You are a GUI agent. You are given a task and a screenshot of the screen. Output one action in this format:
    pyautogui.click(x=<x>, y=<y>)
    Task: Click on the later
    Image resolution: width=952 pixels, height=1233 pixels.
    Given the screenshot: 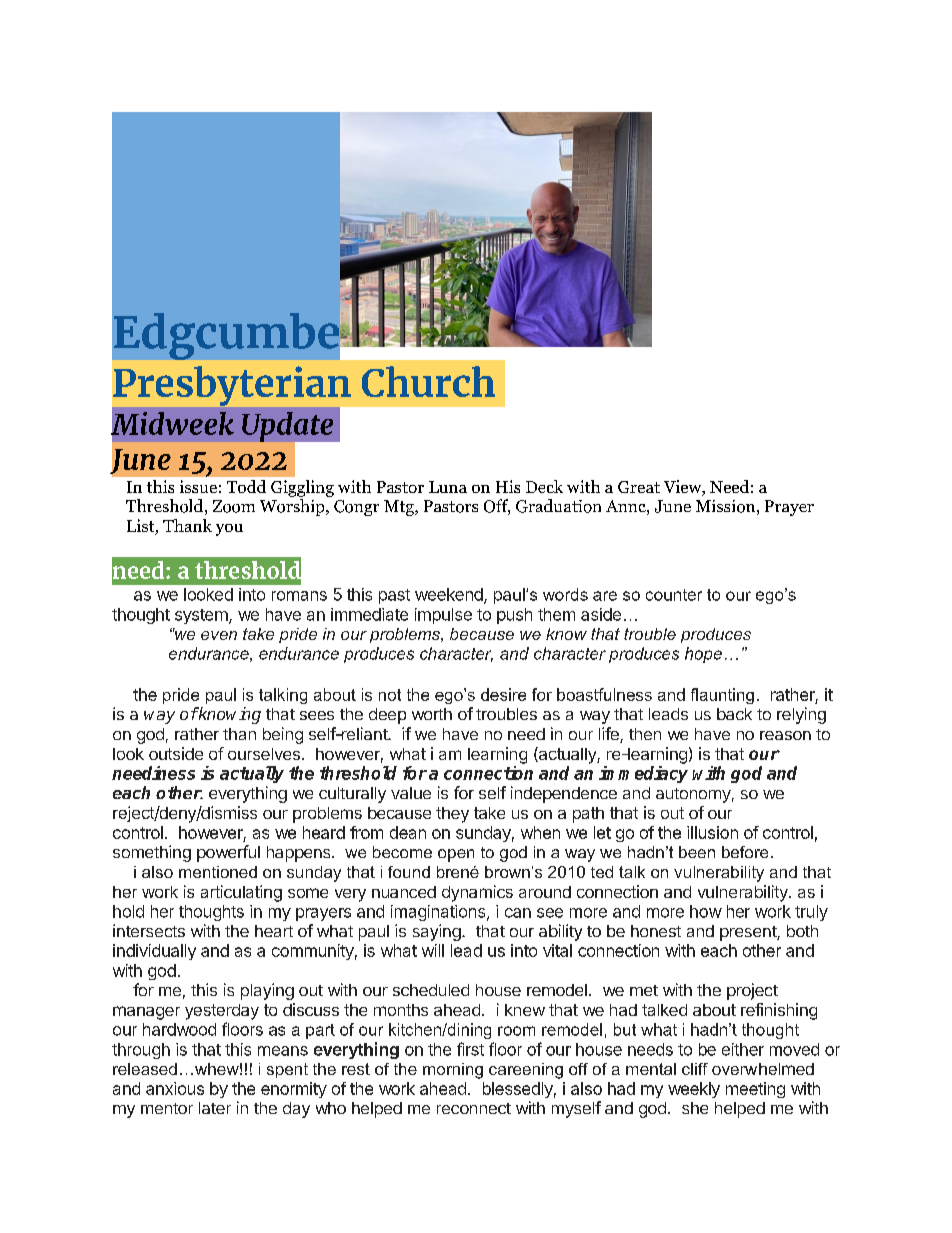 What is the action you would take?
    pyautogui.click(x=215, y=1108)
